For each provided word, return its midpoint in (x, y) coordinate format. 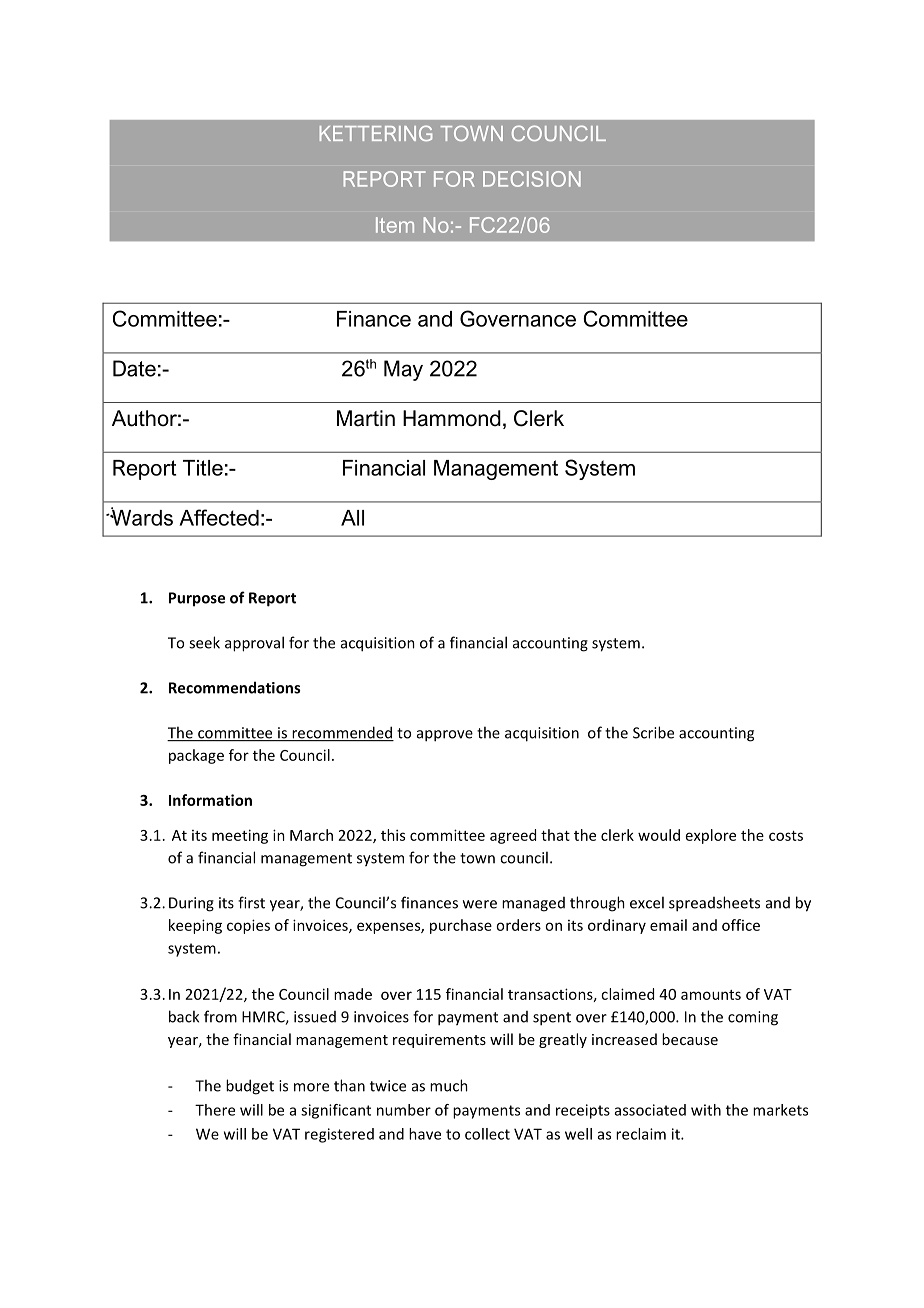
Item (395, 225)
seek (204, 642)
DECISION (532, 179)
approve (445, 736)
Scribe (653, 732)
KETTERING (375, 133)
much (449, 1085)
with (706, 1110)
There (215, 1110)
